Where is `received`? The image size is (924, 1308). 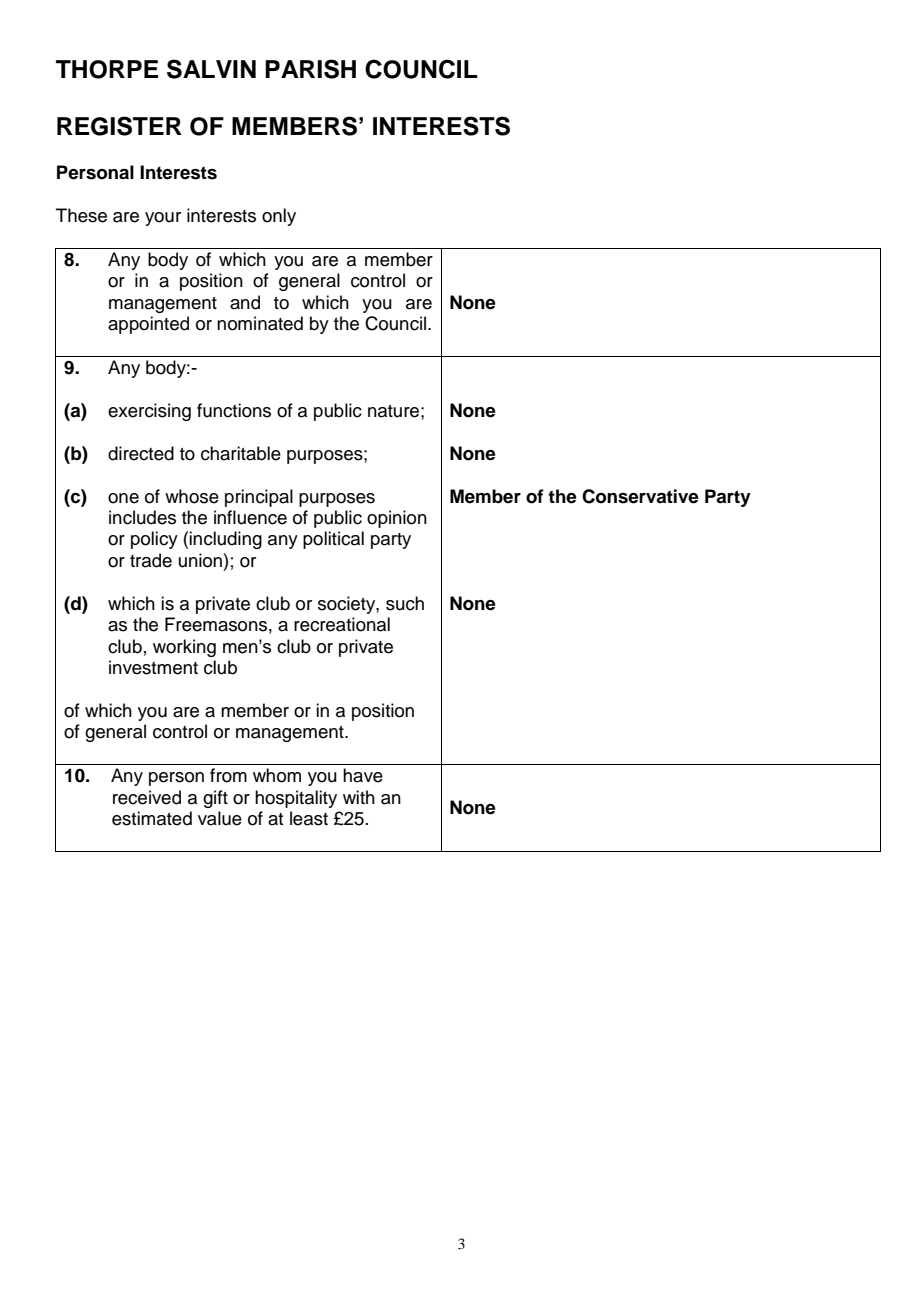 received is located at coordinates (147, 797).
